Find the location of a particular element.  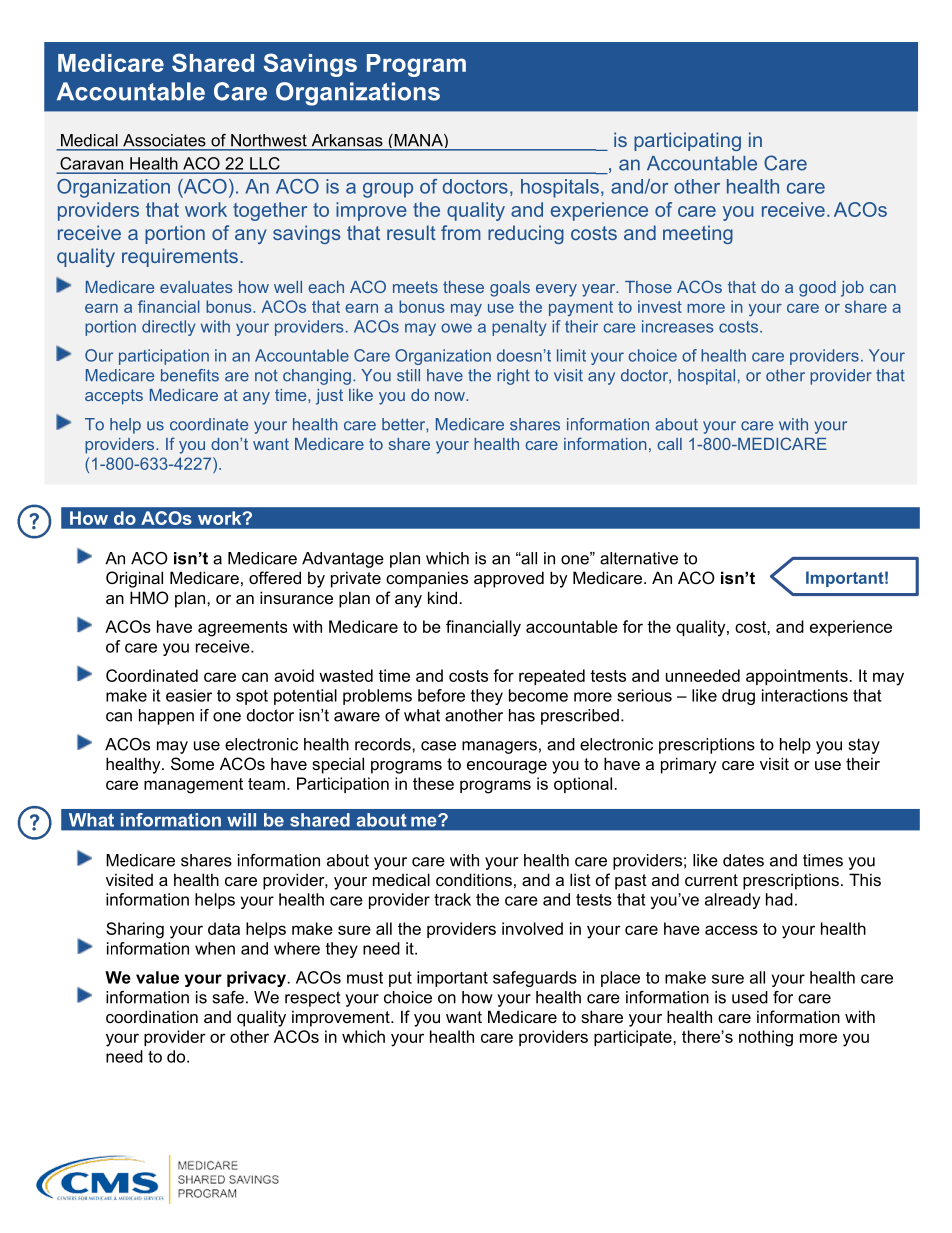

primary is located at coordinates (689, 765).
